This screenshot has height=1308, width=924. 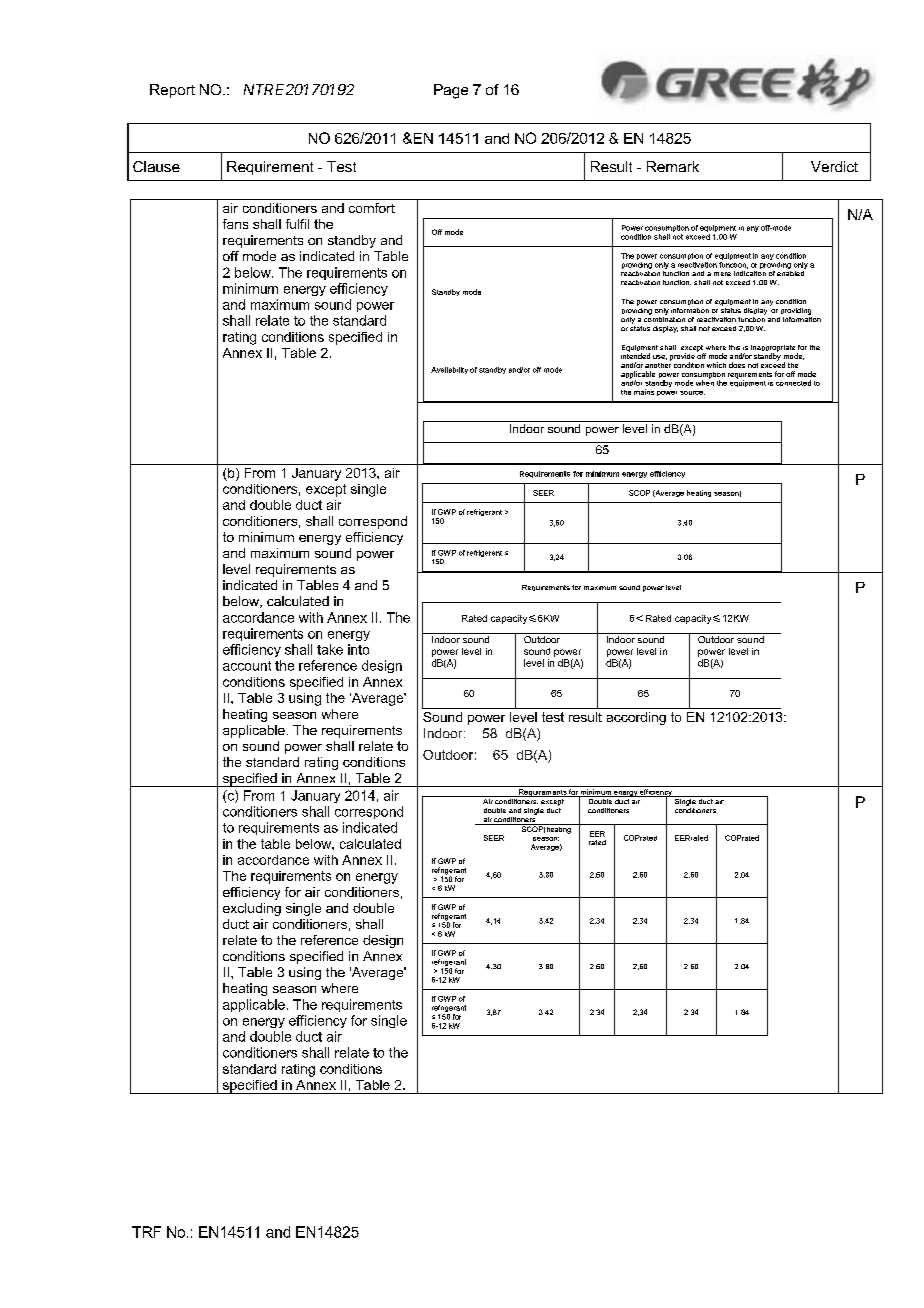 What do you see at coordinates (172, 91) in the screenshot?
I see `Report` at bounding box center [172, 91].
